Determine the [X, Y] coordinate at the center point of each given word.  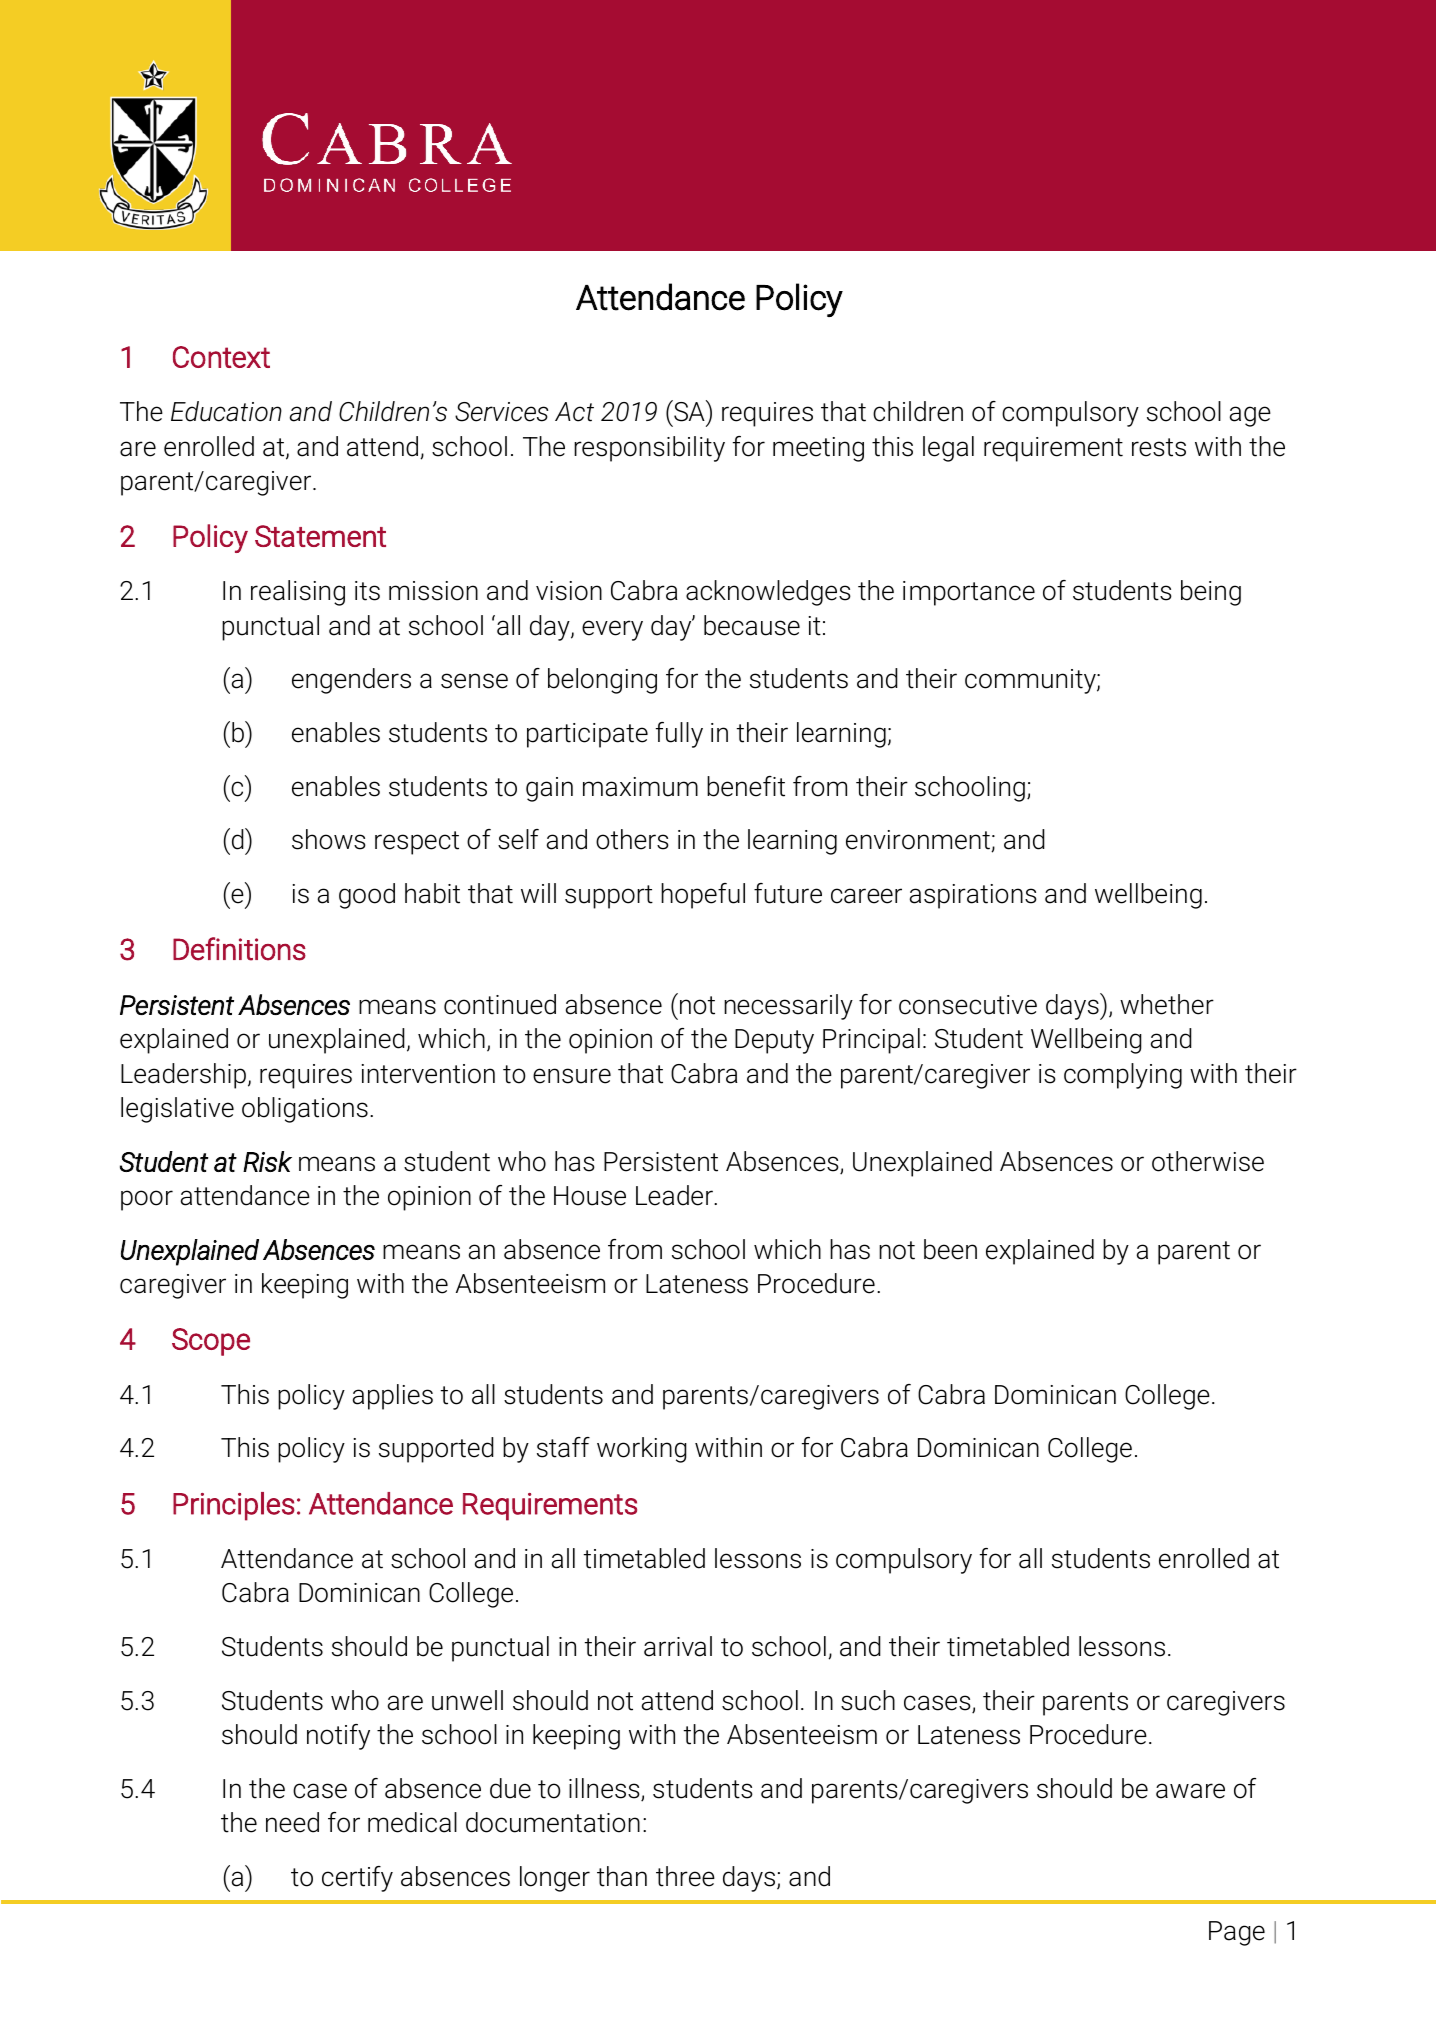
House [590, 1196]
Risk [267, 1161]
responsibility [649, 449]
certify [357, 1879]
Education [226, 411]
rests [1159, 447]
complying [1123, 1076]
